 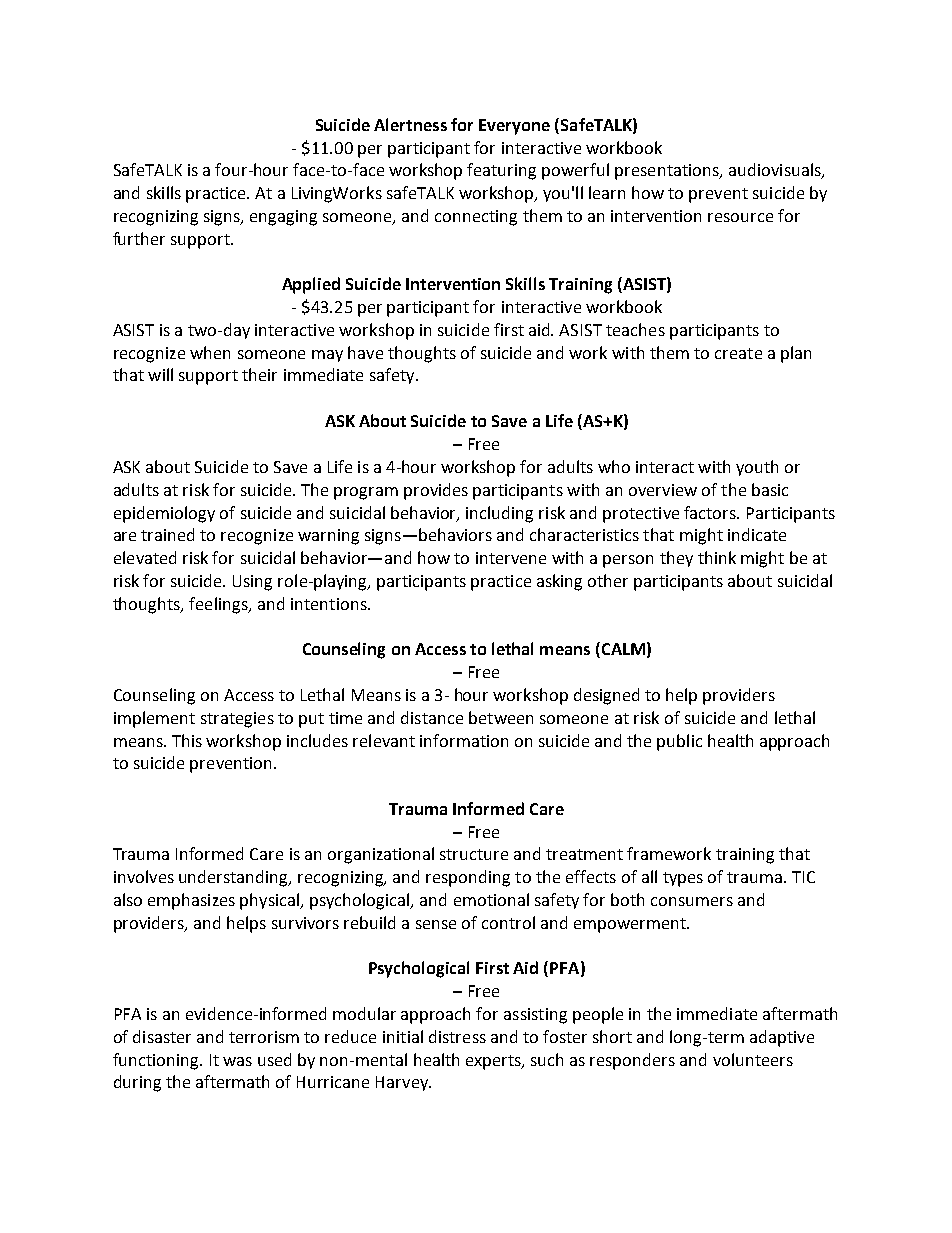 I want to click on featuring, so click(x=501, y=171).
